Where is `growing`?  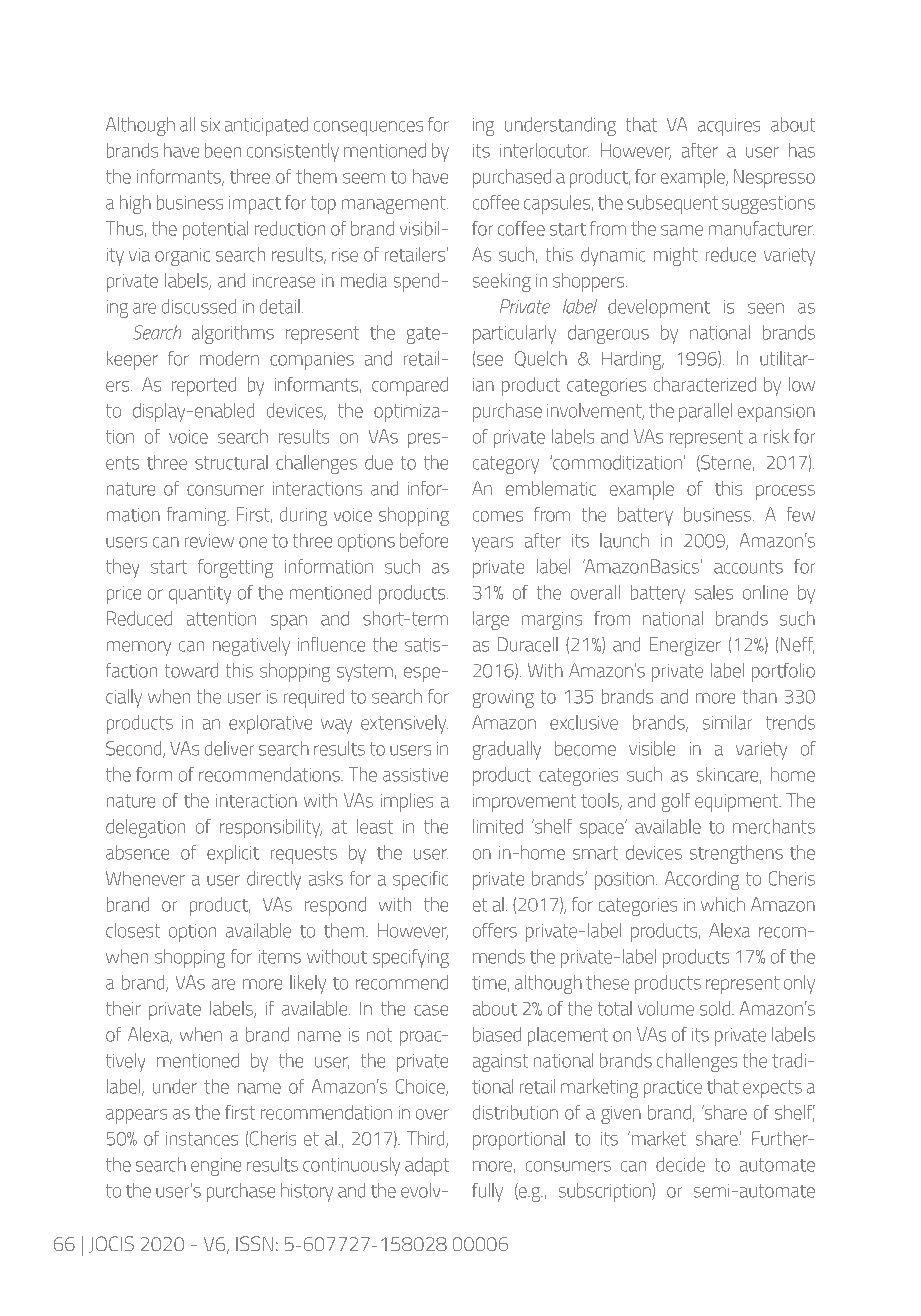 growing is located at coordinates (503, 699).
